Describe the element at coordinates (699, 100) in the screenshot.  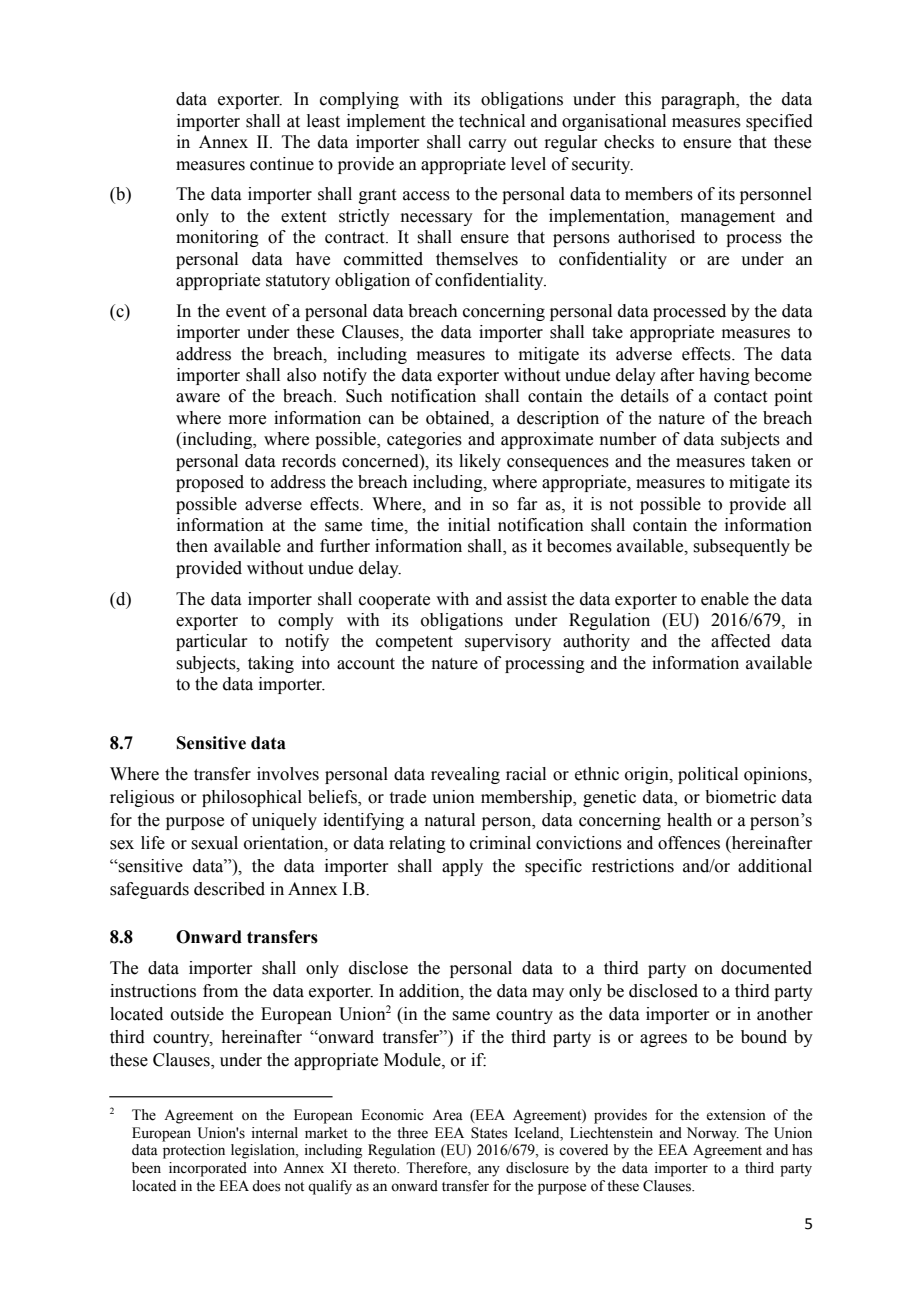
I see `paragraph` at that location.
